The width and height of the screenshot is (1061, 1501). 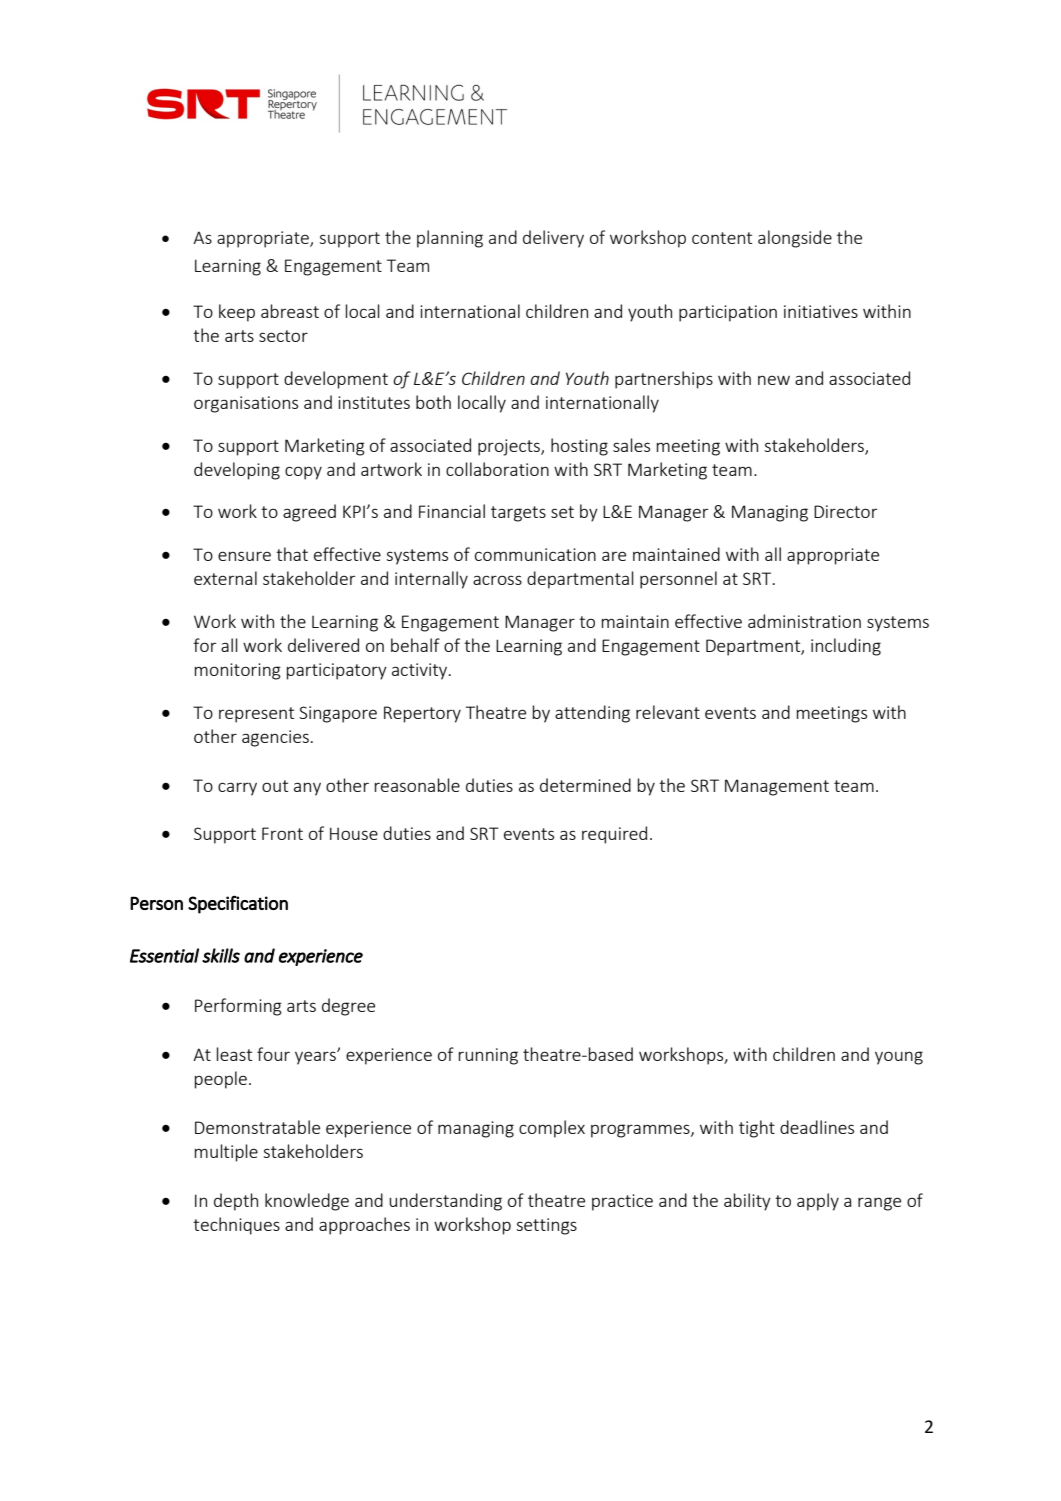 I want to click on external, so click(x=225, y=578).
